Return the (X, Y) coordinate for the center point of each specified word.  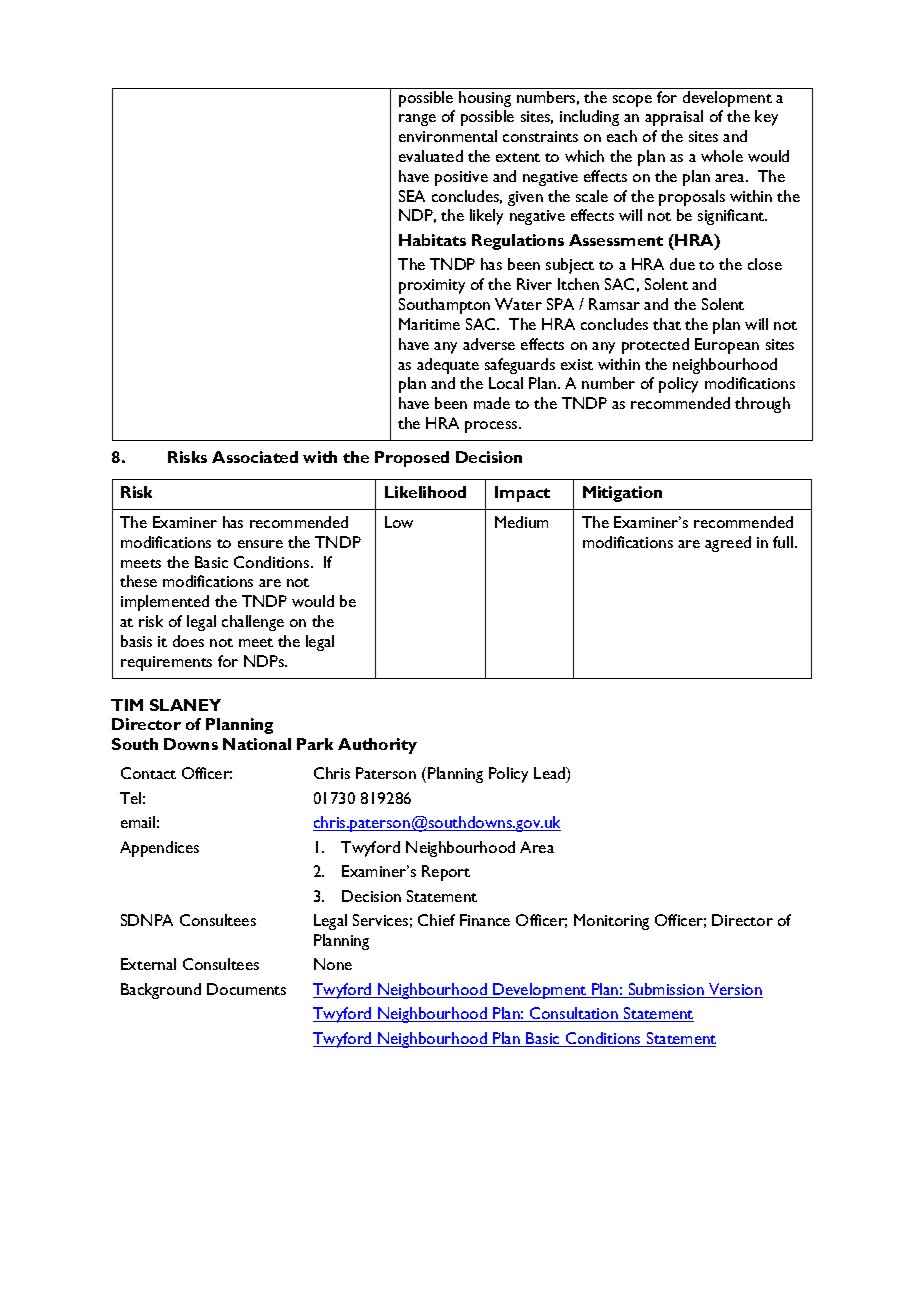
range (417, 120)
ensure (260, 544)
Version (735, 990)
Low (399, 522)
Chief (436, 920)
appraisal (674, 118)
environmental (448, 136)
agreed (728, 544)
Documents (246, 989)
